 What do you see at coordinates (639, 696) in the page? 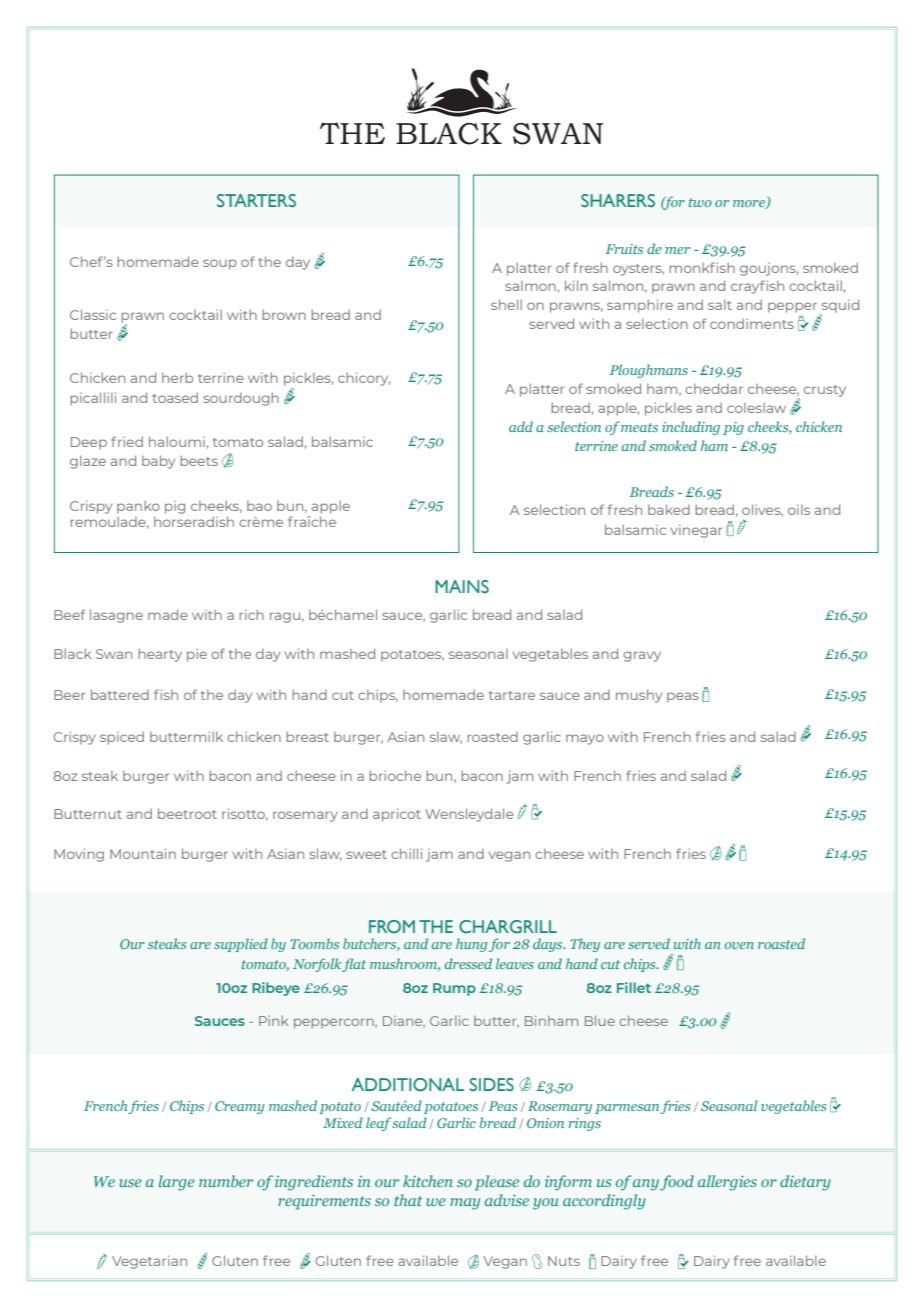
I see `mushy` at bounding box center [639, 696].
